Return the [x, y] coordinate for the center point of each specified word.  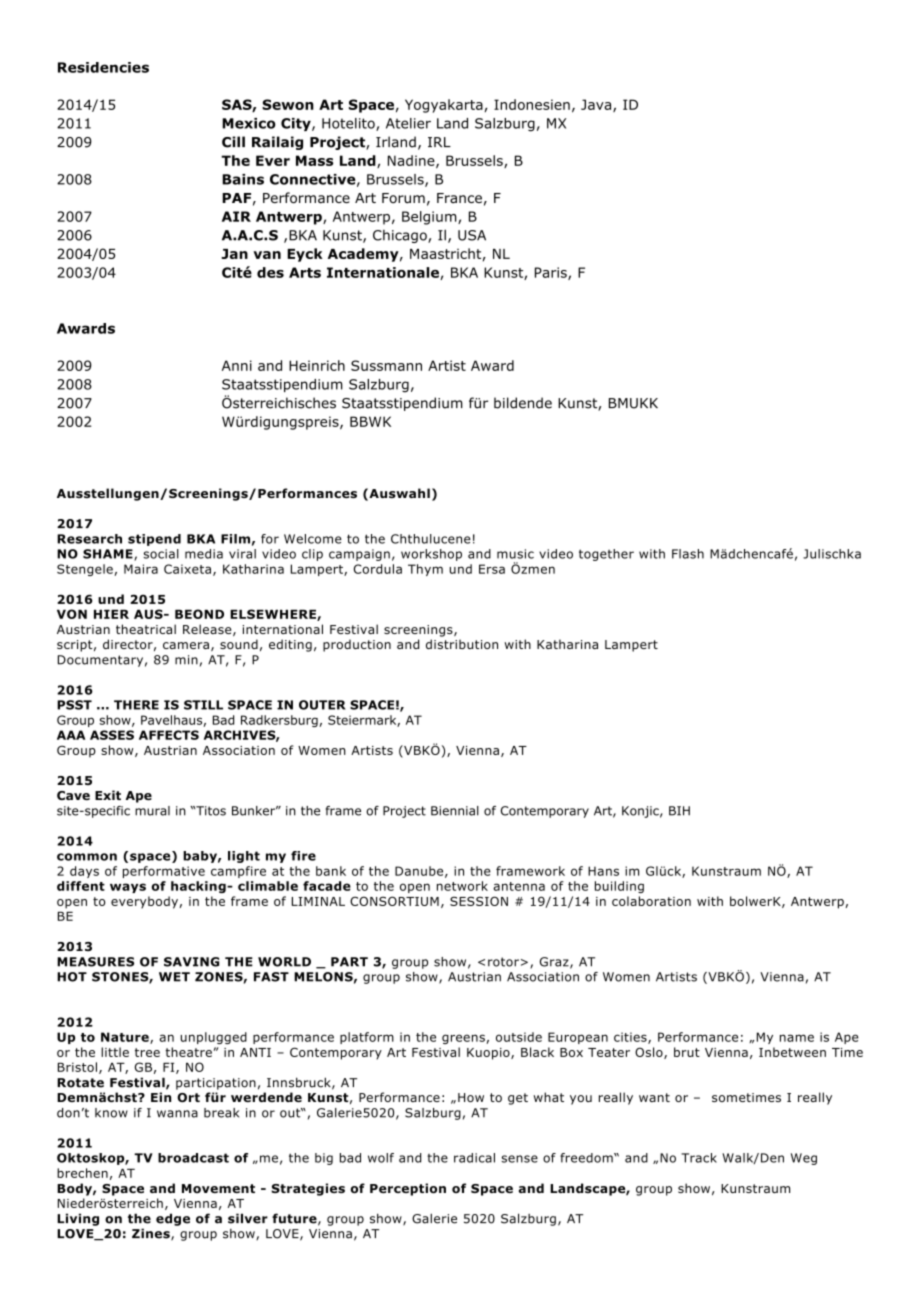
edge [173, 1219]
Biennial [455, 811]
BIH [679, 811]
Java [597, 105]
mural [152, 811]
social [161, 554]
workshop [431, 555]
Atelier [408, 123]
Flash [688, 554]
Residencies [103, 67]
